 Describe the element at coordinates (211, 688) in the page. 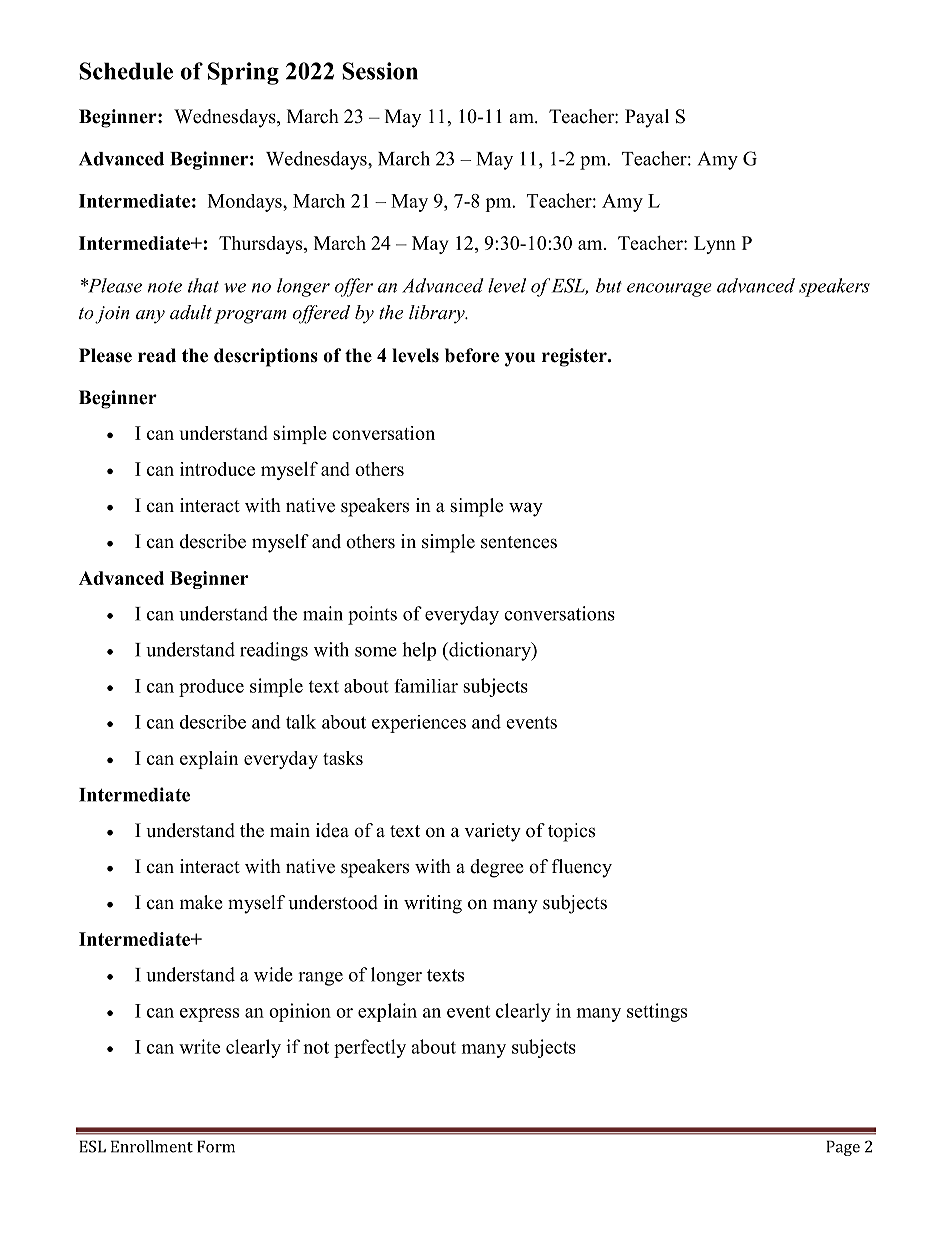

I see `produce` at that location.
